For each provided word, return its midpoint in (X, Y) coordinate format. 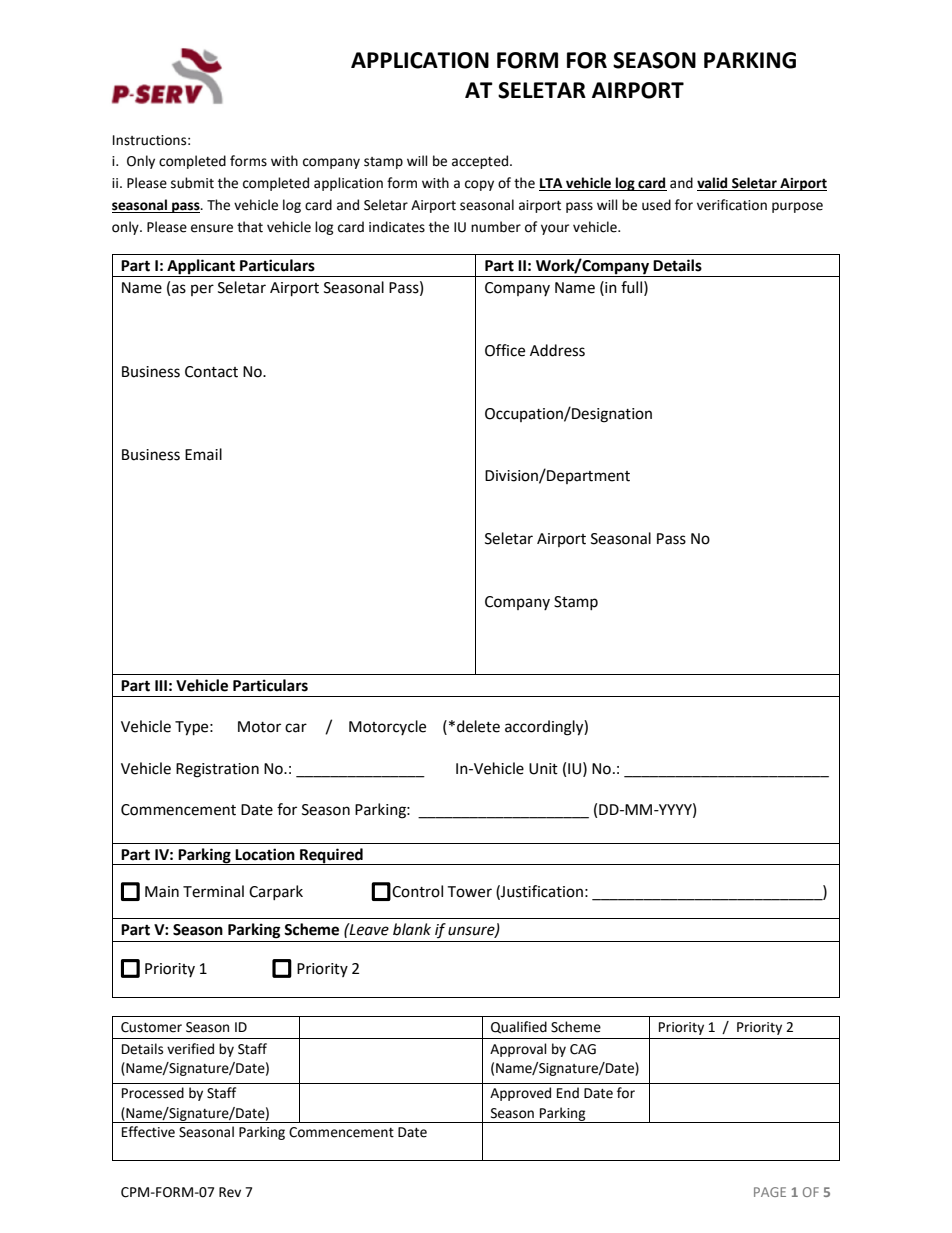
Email (203, 454)
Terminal (213, 891)
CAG (583, 1049)
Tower (469, 892)
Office (505, 350)
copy (479, 185)
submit (192, 183)
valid (713, 184)
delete (478, 726)
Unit (543, 769)
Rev (230, 1192)
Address (557, 350)
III (161, 685)
